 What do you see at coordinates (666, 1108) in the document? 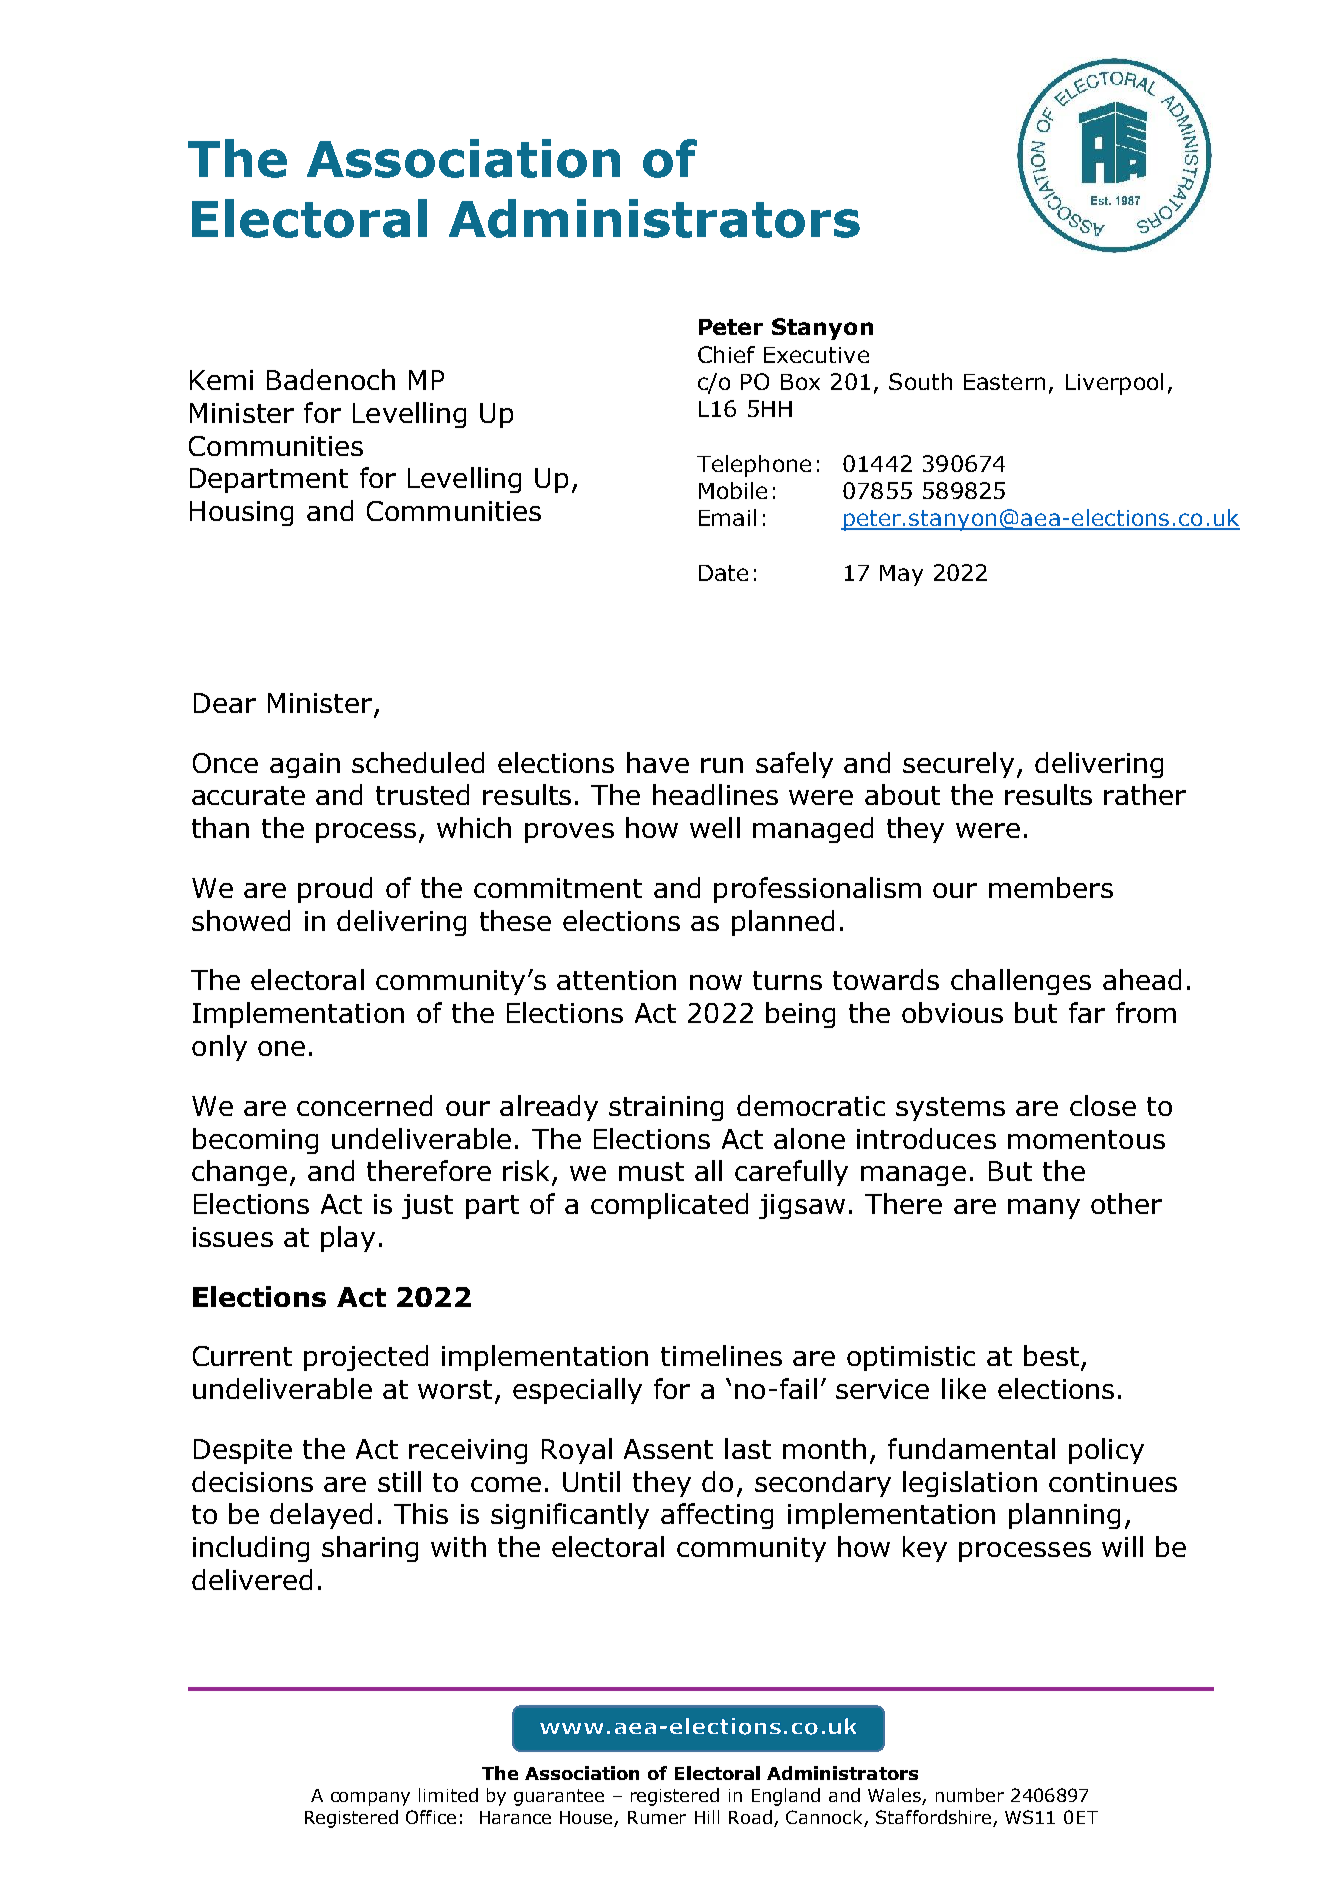
I see `straining` at bounding box center [666, 1108].
